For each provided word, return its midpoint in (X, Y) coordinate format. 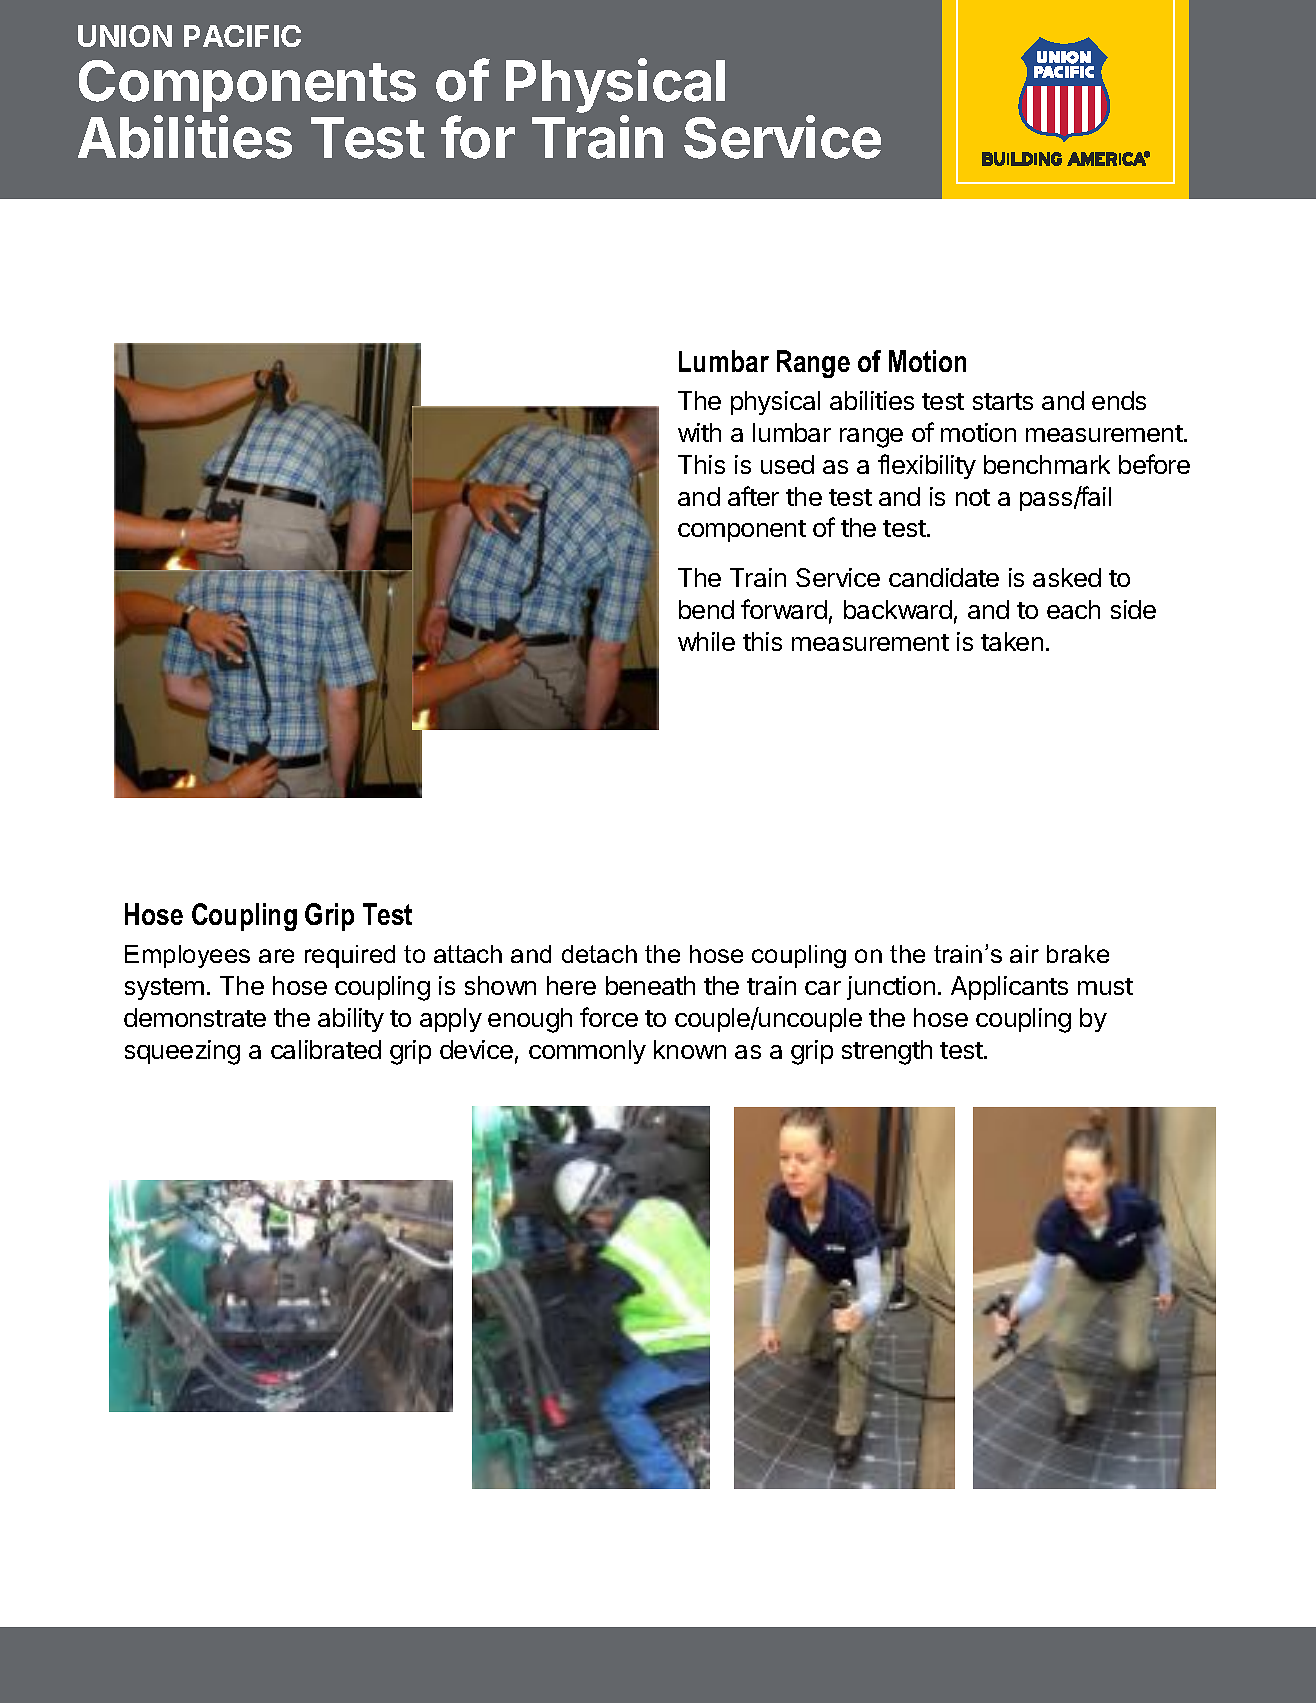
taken (1012, 641)
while (706, 641)
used (787, 464)
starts (1003, 401)
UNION (125, 36)
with (699, 432)
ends (1119, 400)
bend (706, 609)
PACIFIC (242, 36)
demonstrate (195, 1017)
